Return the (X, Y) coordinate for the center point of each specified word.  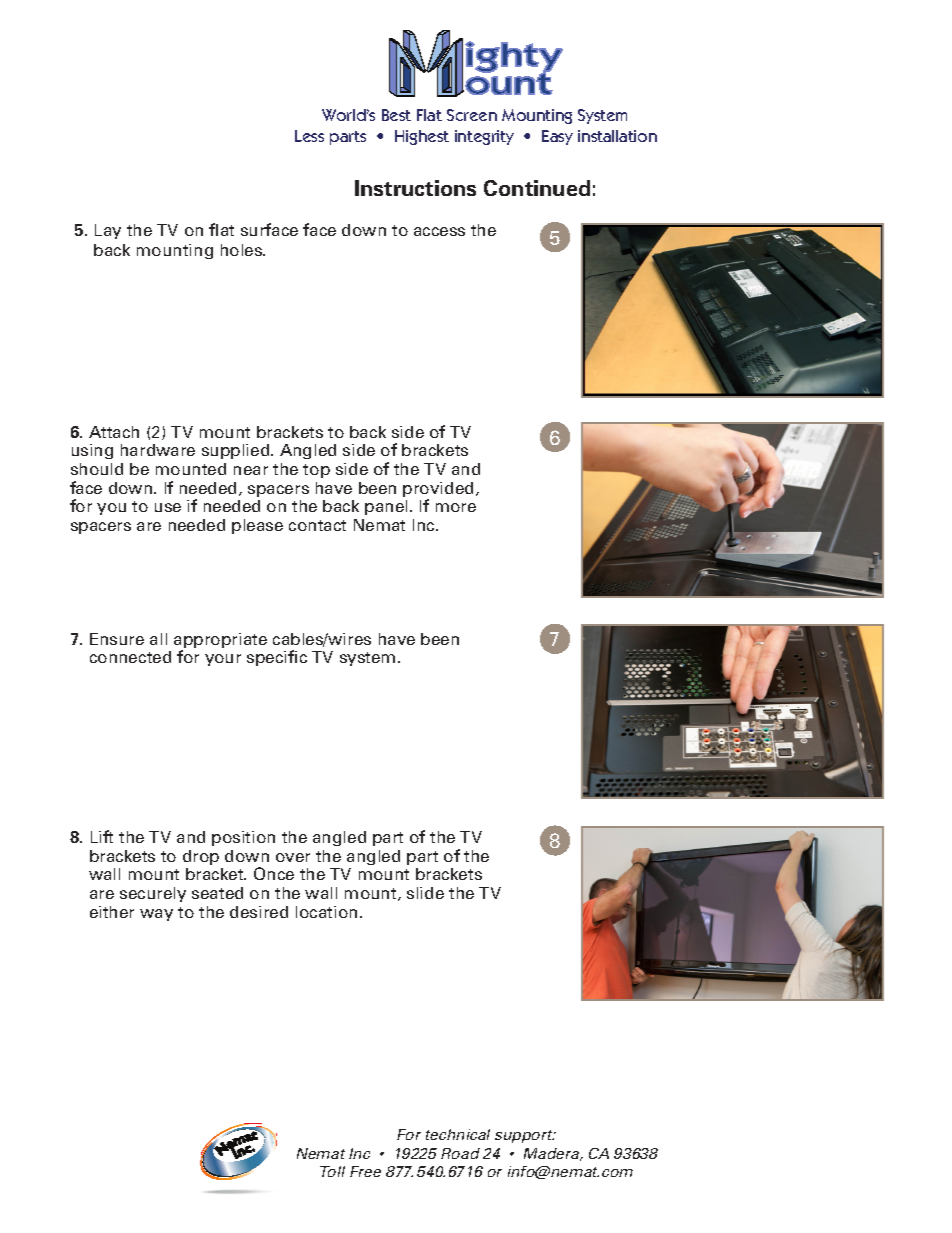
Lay (108, 231)
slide (425, 893)
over (293, 857)
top (316, 471)
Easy (557, 137)
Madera (553, 1154)
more (456, 507)
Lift (102, 836)
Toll (332, 1171)
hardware (158, 450)
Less (309, 136)
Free (365, 1171)
